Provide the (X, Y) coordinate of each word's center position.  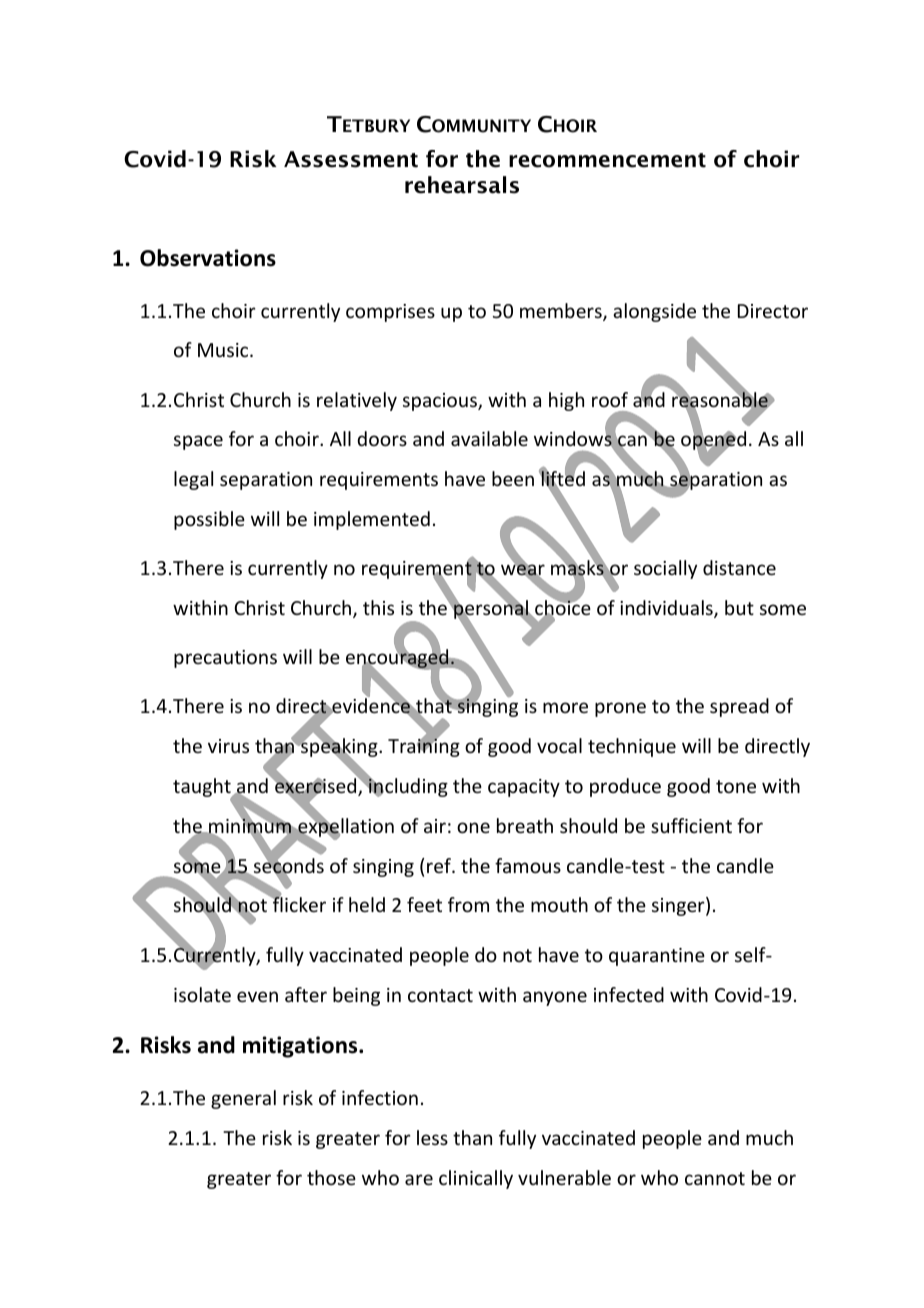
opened (713, 441)
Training (424, 747)
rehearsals (462, 185)
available (489, 438)
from (468, 904)
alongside (654, 312)
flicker (298, 903)
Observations (208, 258)
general (243, 1099)
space (198, 442)
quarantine (657, 957)
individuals (667, 609)
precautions (225, 659)
